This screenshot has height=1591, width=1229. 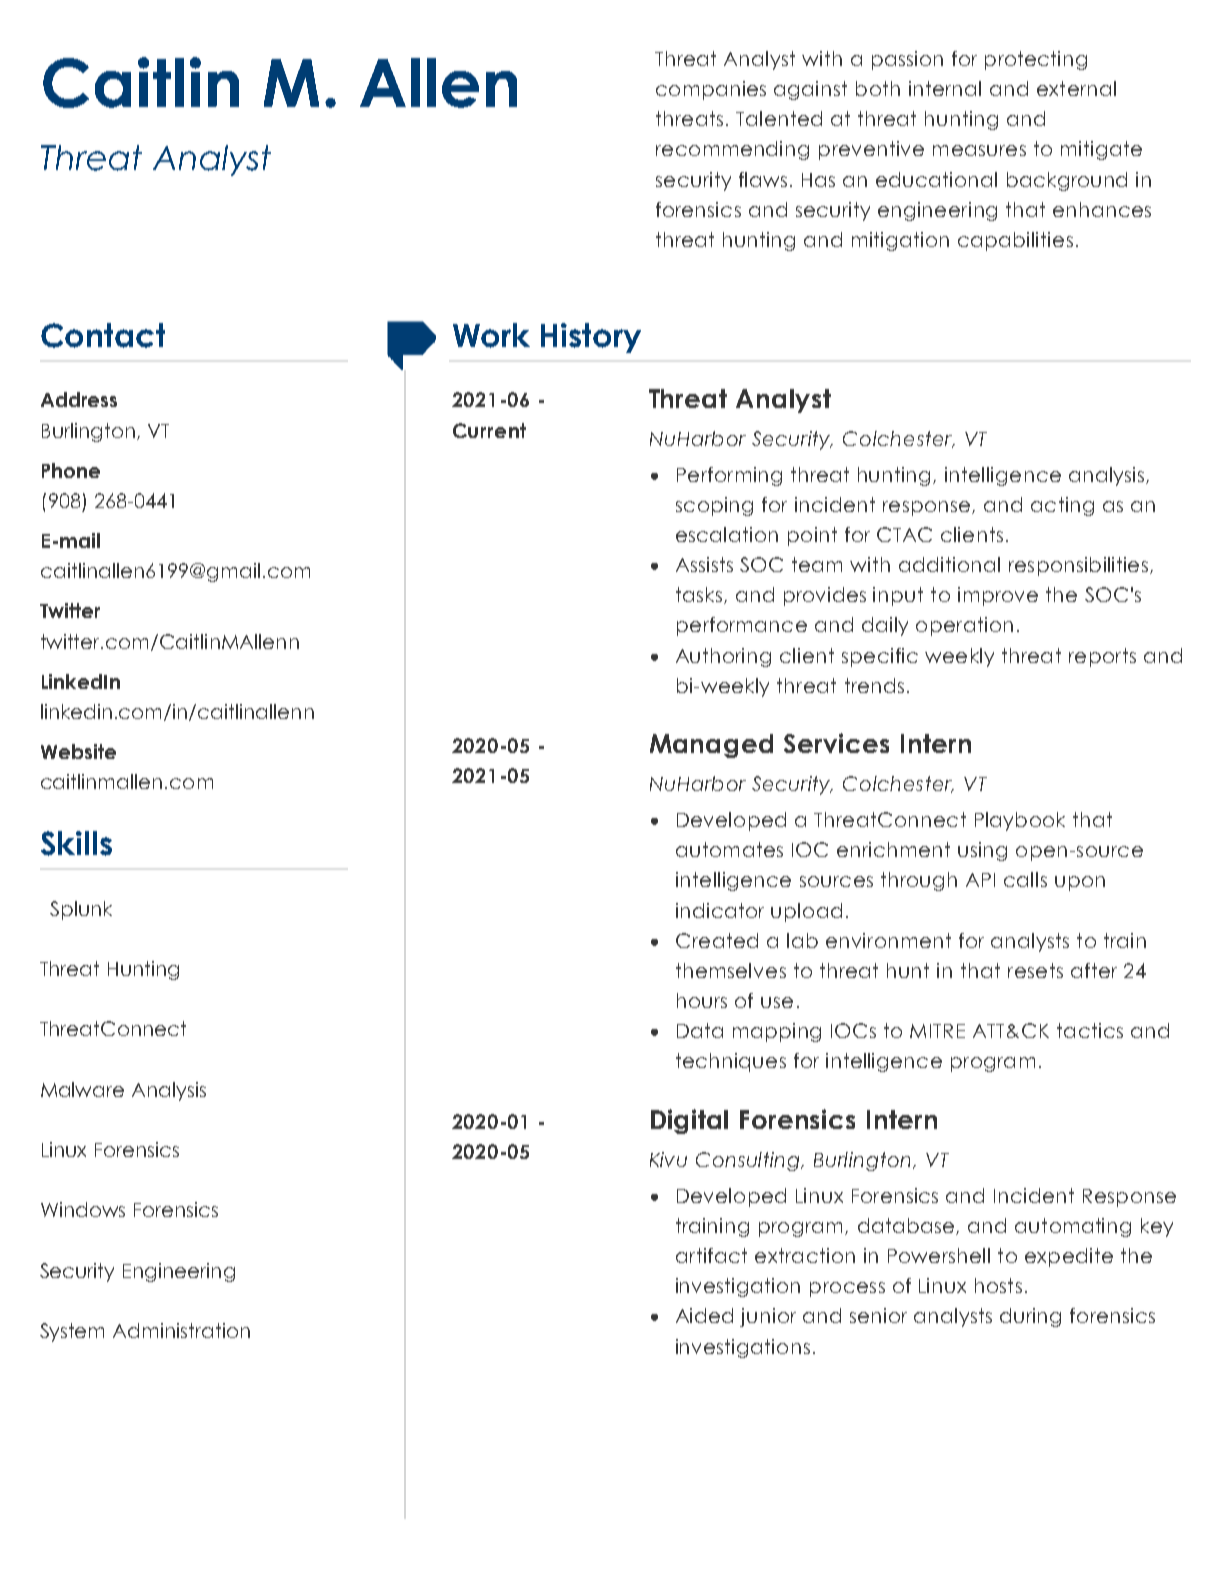 I want to click on Administration, so click(x=181, y=1330).
